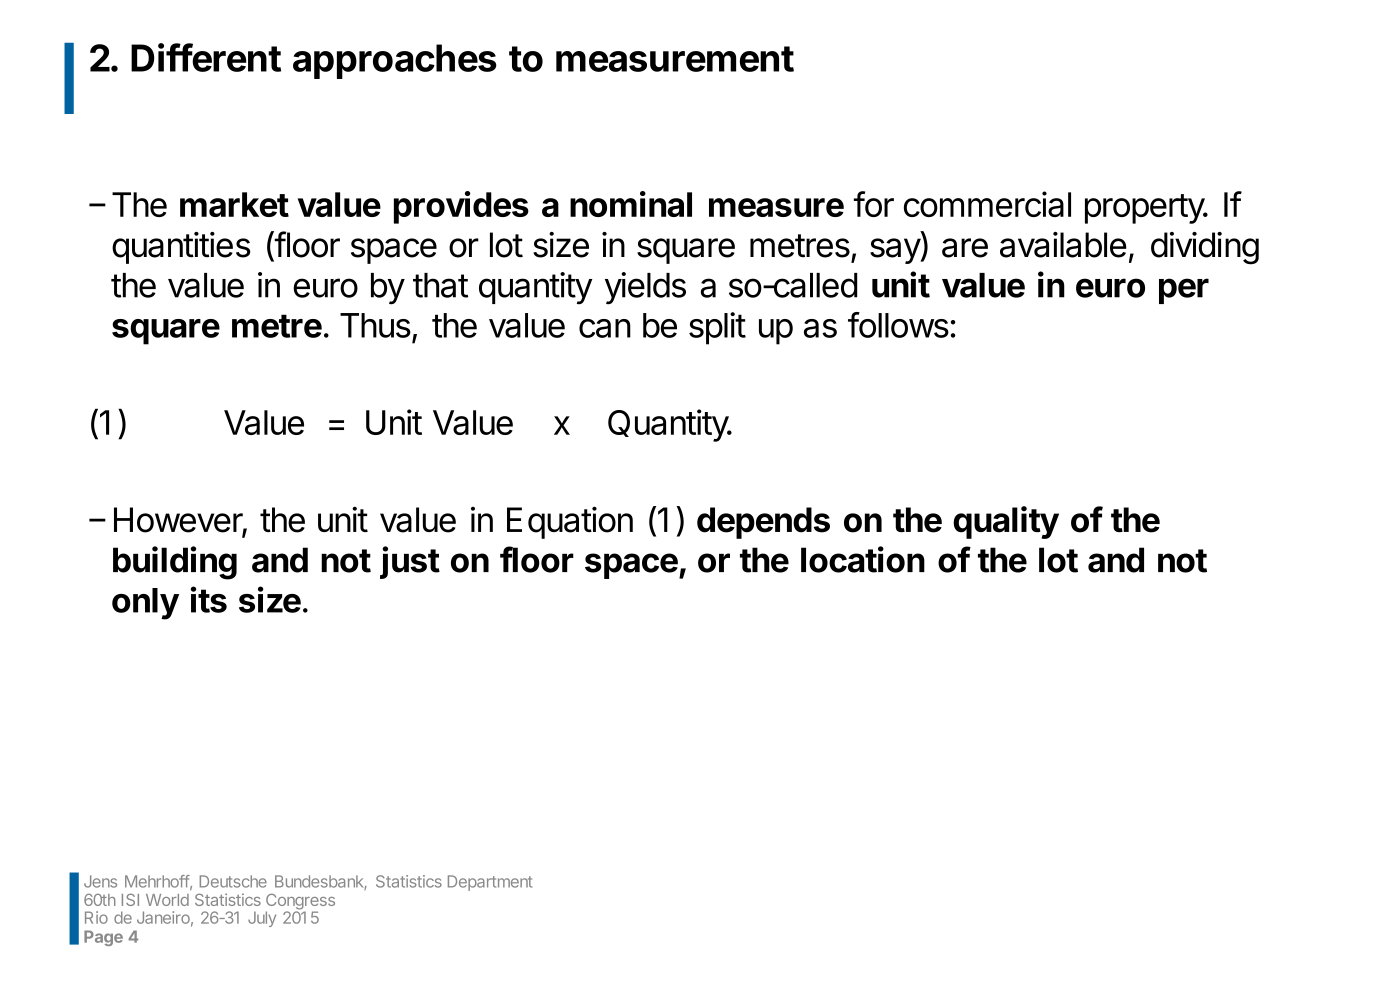 This screenshot has width=1397, height=984. Describe the element at coordinates (175, 563) in the screenshot. I see `building` at that location.
